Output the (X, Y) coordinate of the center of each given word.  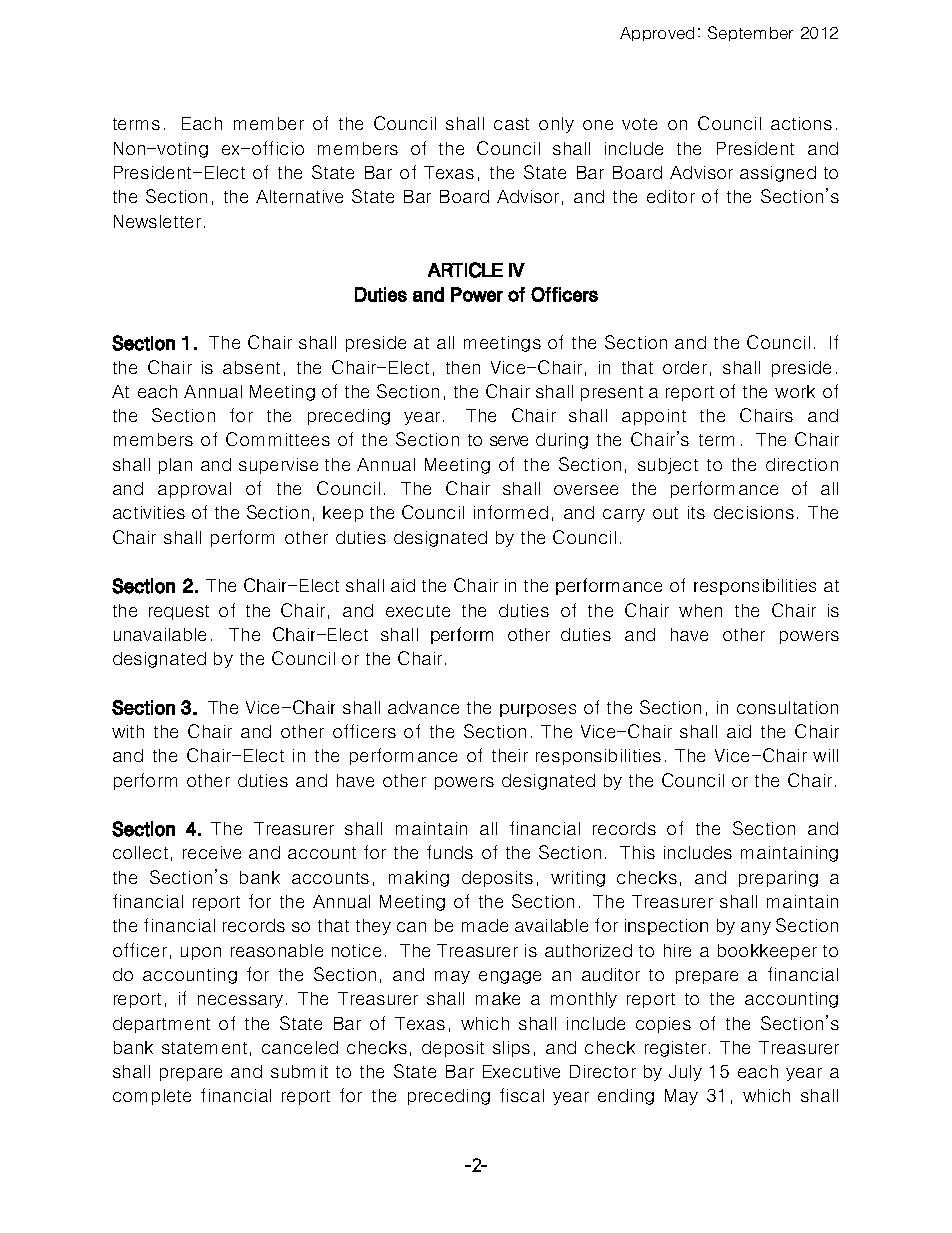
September (750, 33)
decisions (754, 512)
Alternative (299, 196)
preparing (778, 879)
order (685, 367)
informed (511, 512)
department (161, 1025)
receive (212, 852)
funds (450, 852)
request (179, 612)
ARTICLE (465, 270)
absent (251, 367)
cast (511, 124)
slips (511, 1049)
